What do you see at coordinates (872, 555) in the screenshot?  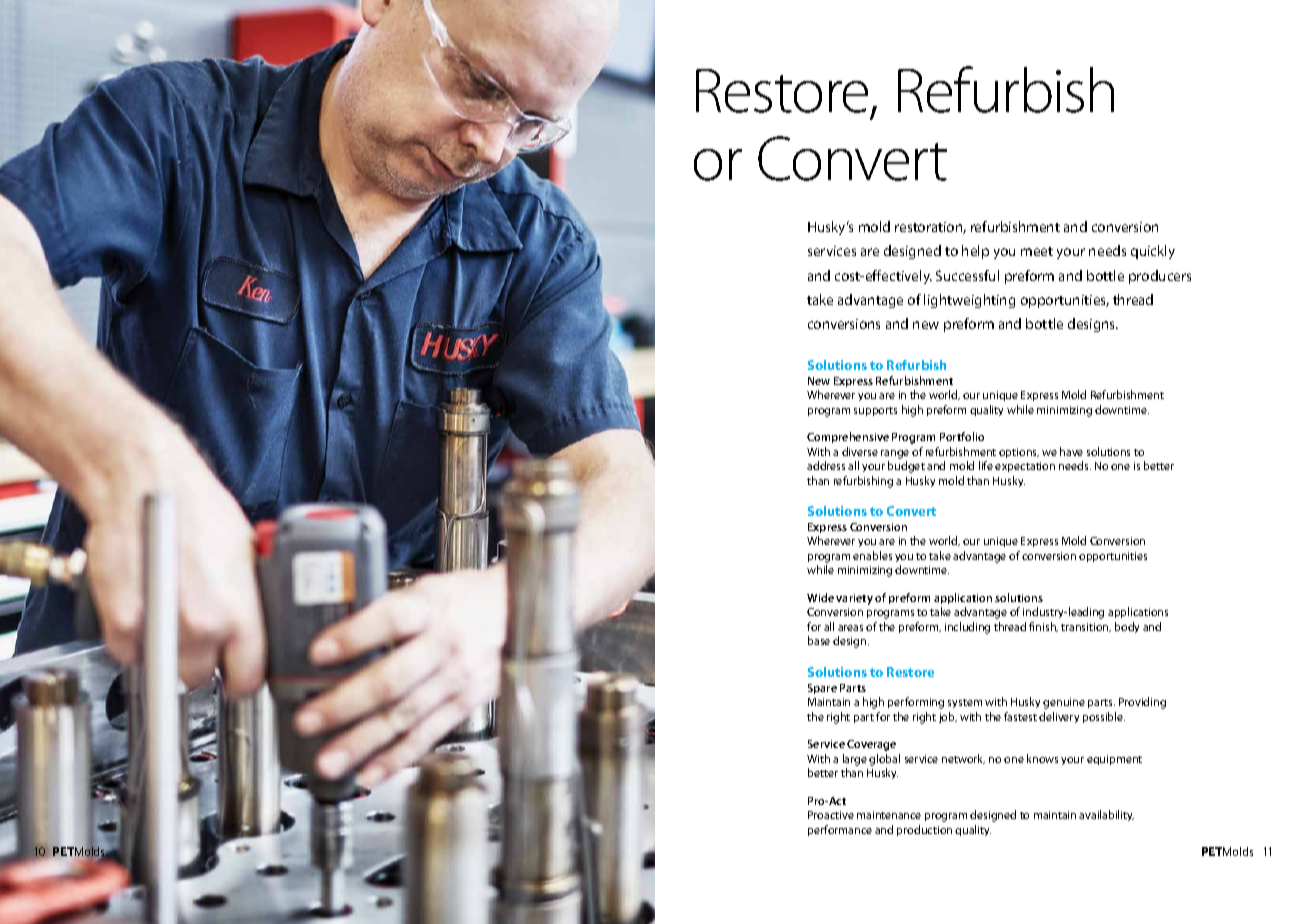 I see `enables` at bounding box center [872, 555].
